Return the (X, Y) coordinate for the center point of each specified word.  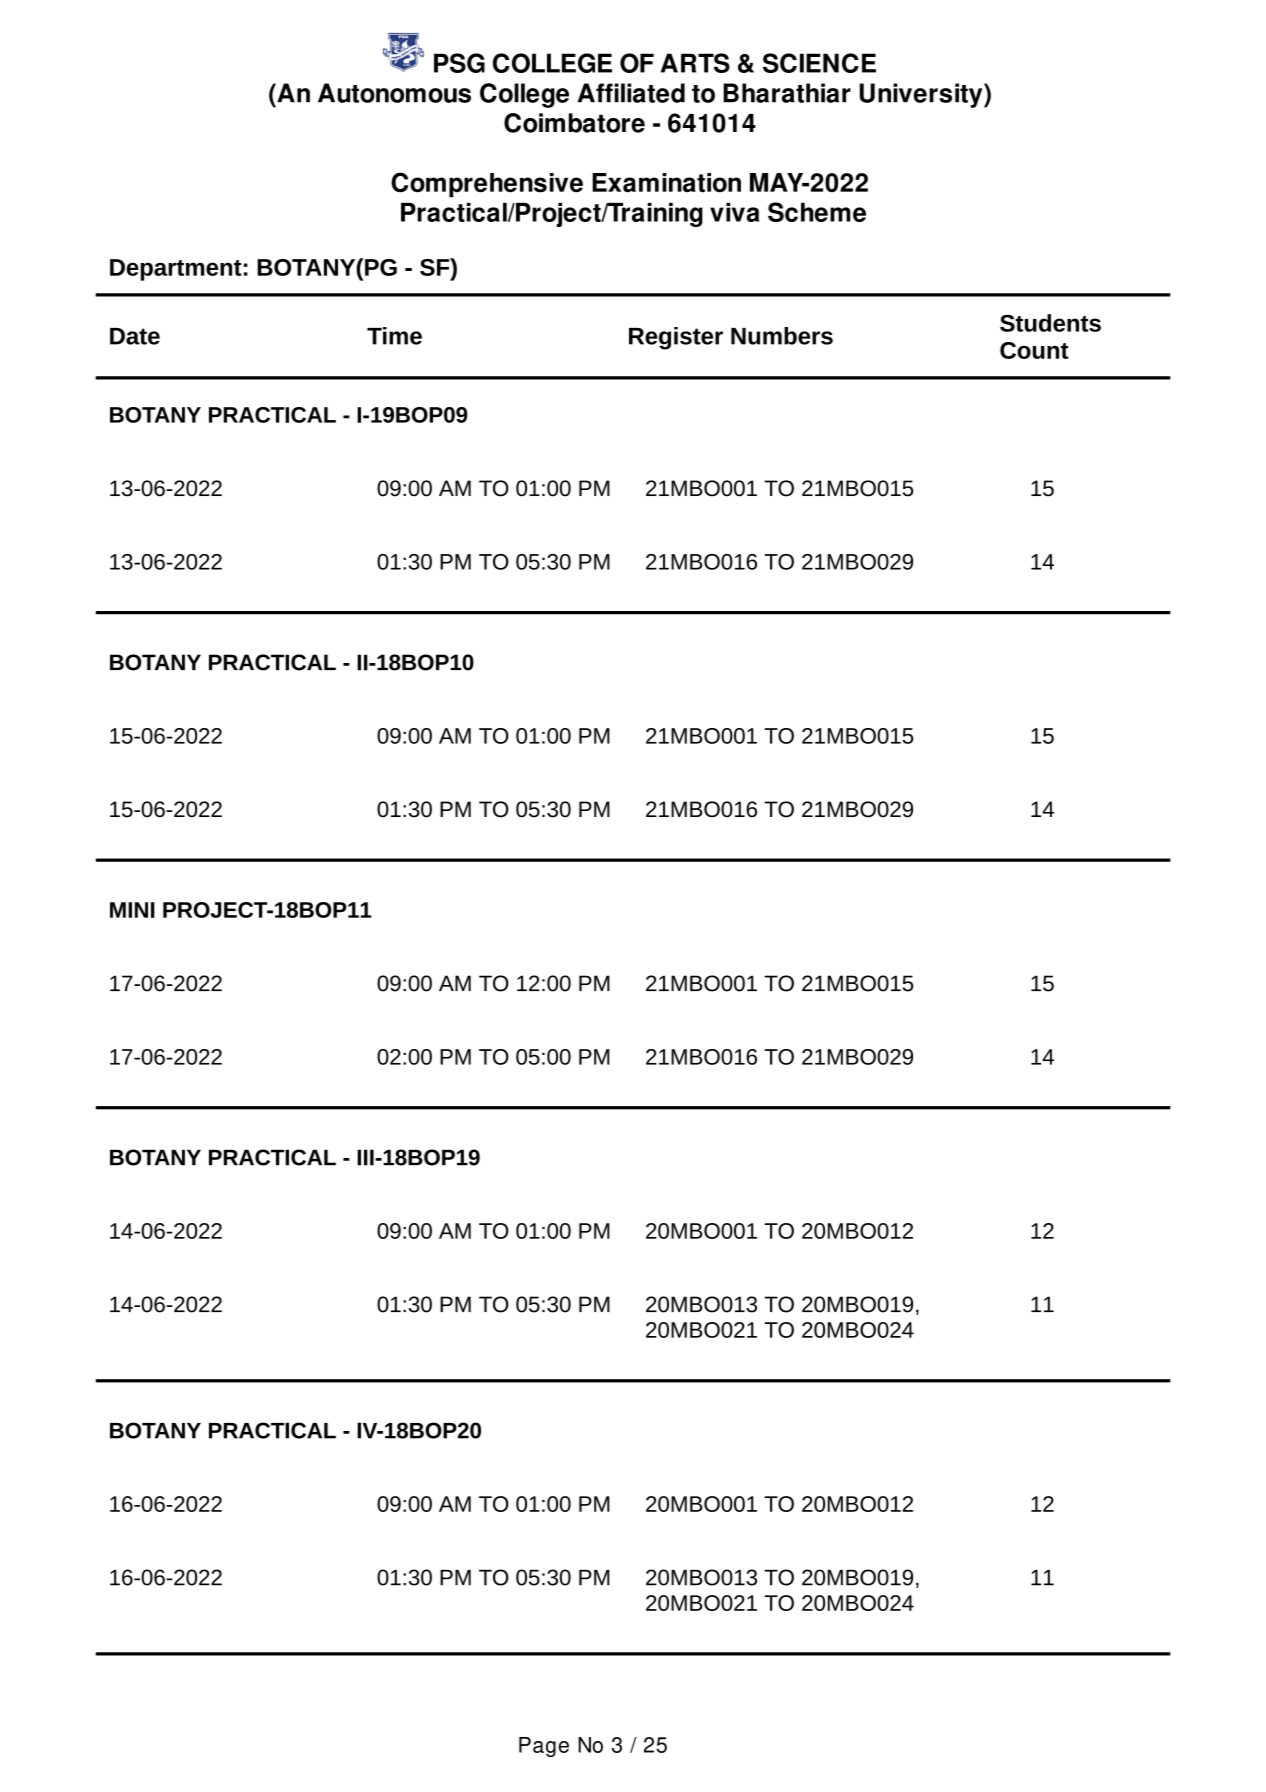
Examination (666, 183)
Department (176, 270)
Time (394, 336)
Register (676, 338)
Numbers (782, 336)
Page (544, 1747)
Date (135, 336)
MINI (132, 910)
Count (1034, 350)
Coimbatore (574, 123)
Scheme (817, 212)
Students (1050, 323)
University (922, 95)
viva (735, 212)
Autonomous (394, 93)
